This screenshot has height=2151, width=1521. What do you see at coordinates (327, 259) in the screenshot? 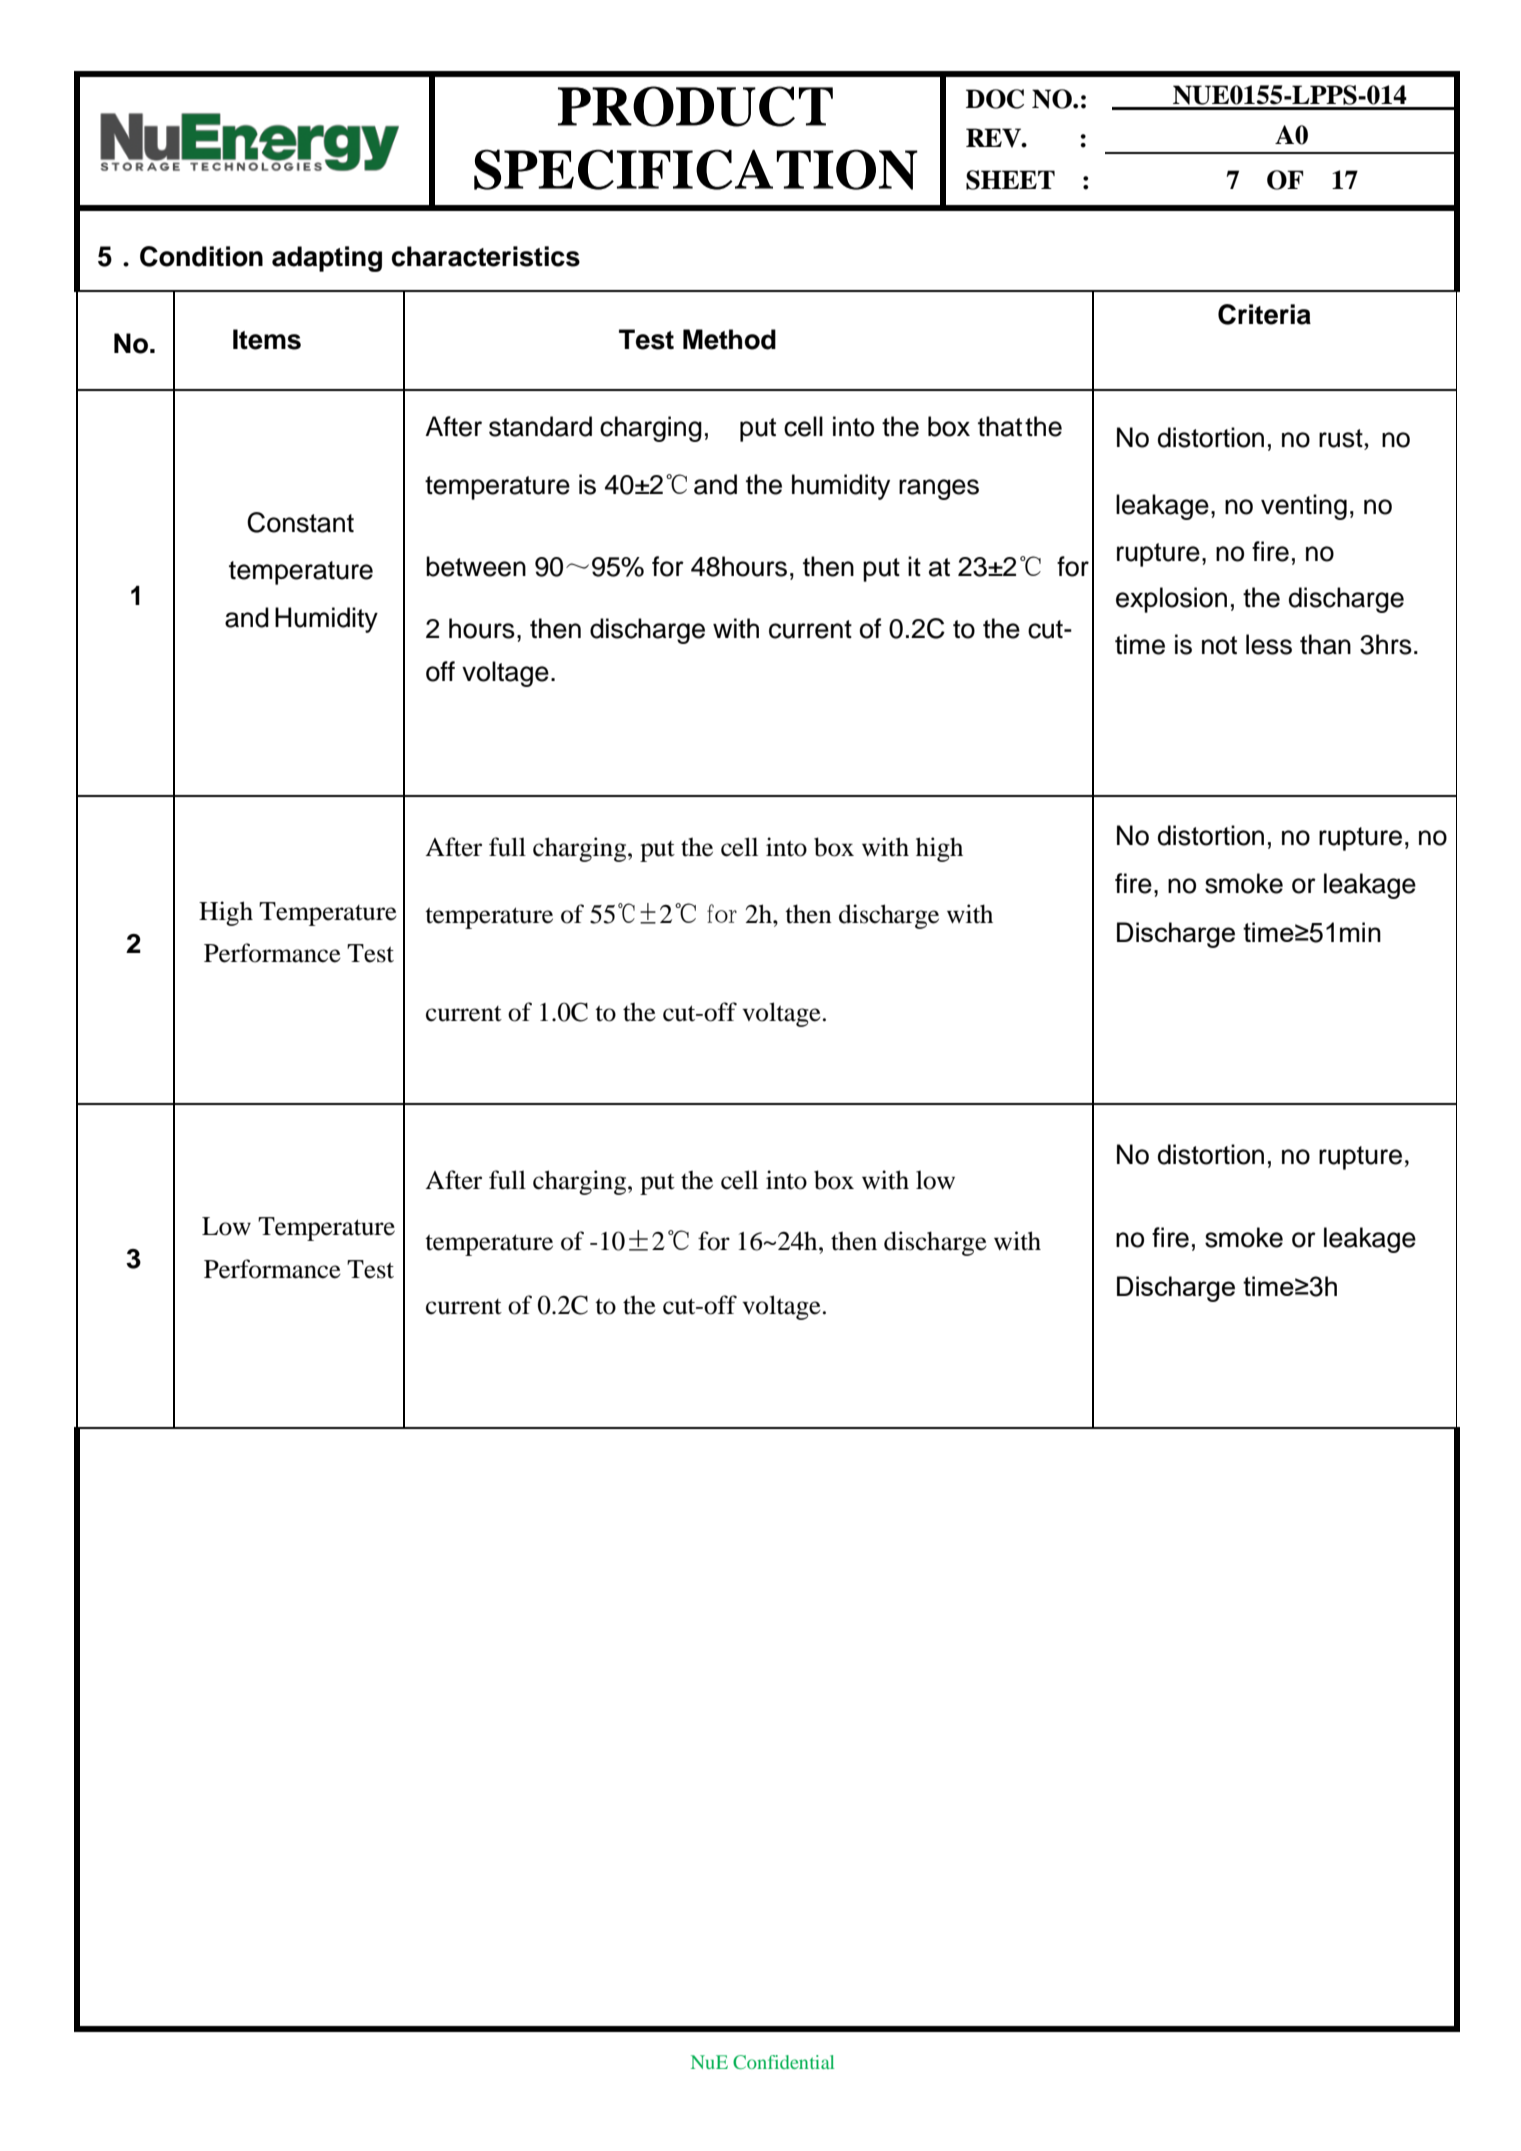
I see `adapting` at bounding box center [327, 259].
